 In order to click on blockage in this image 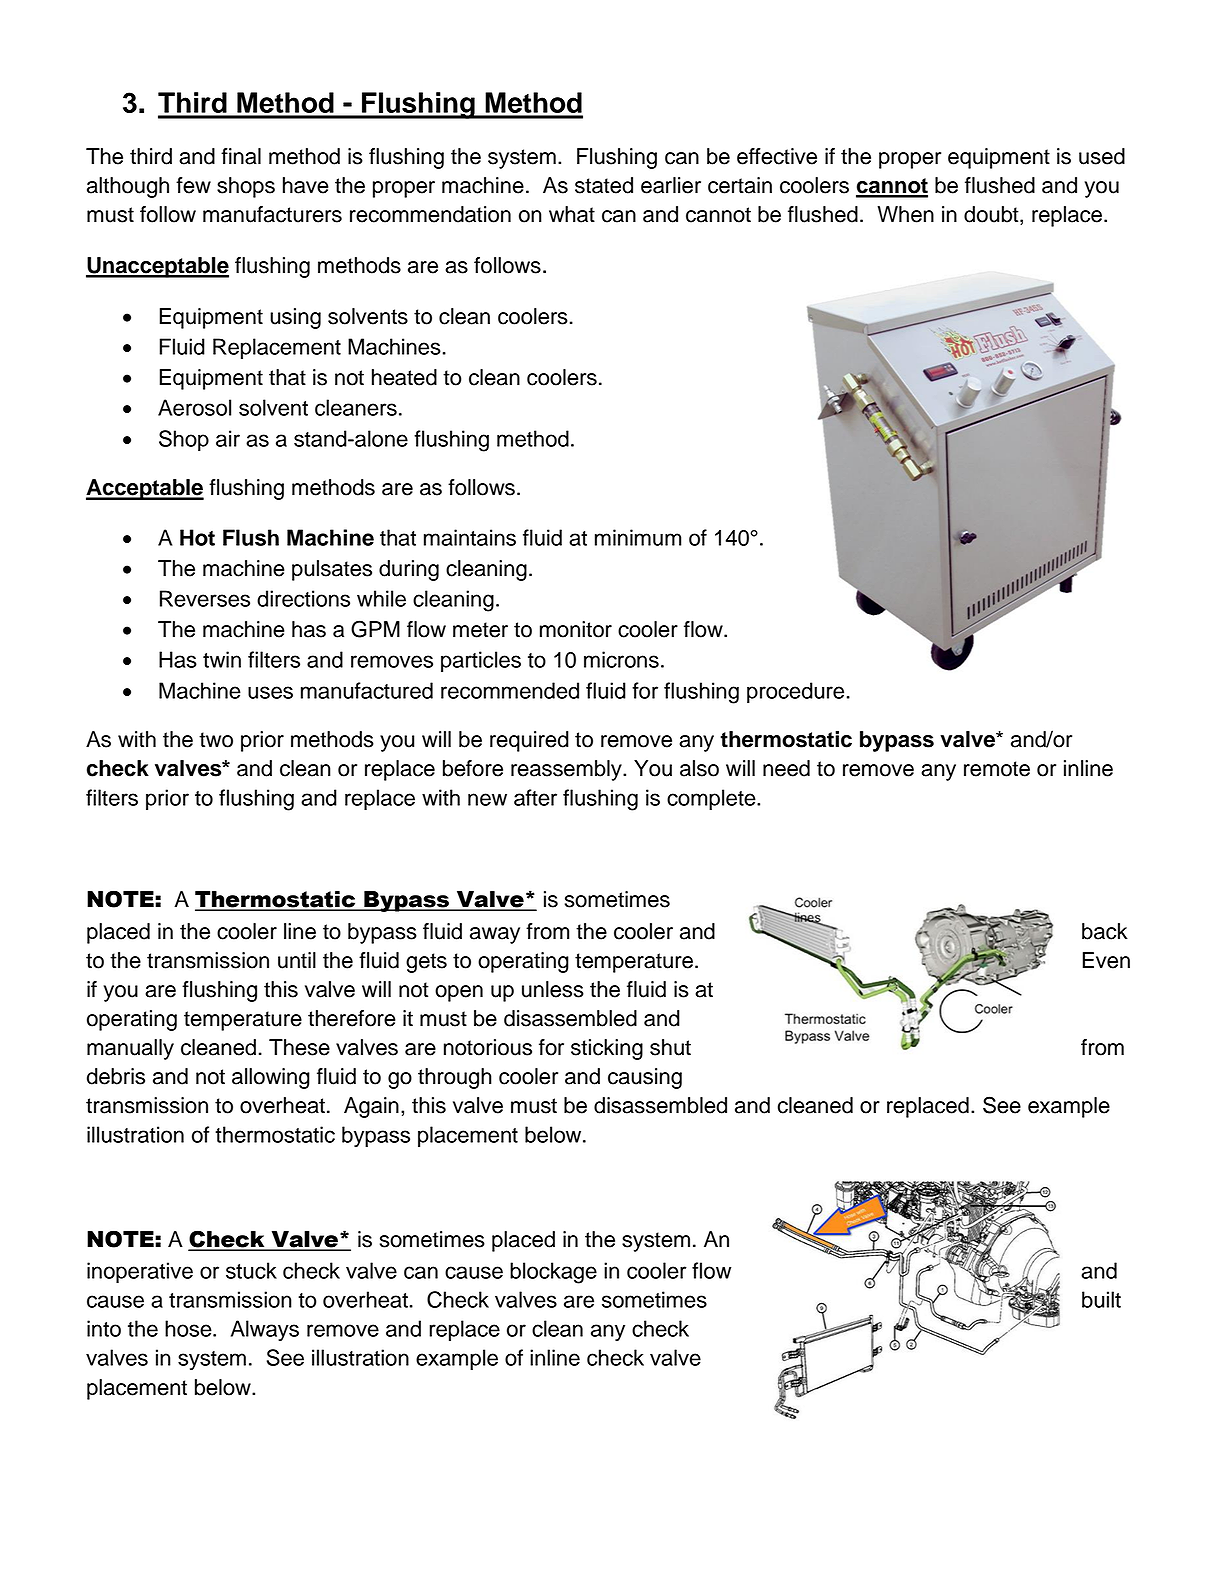, I will do `click(553, 1273)`.
